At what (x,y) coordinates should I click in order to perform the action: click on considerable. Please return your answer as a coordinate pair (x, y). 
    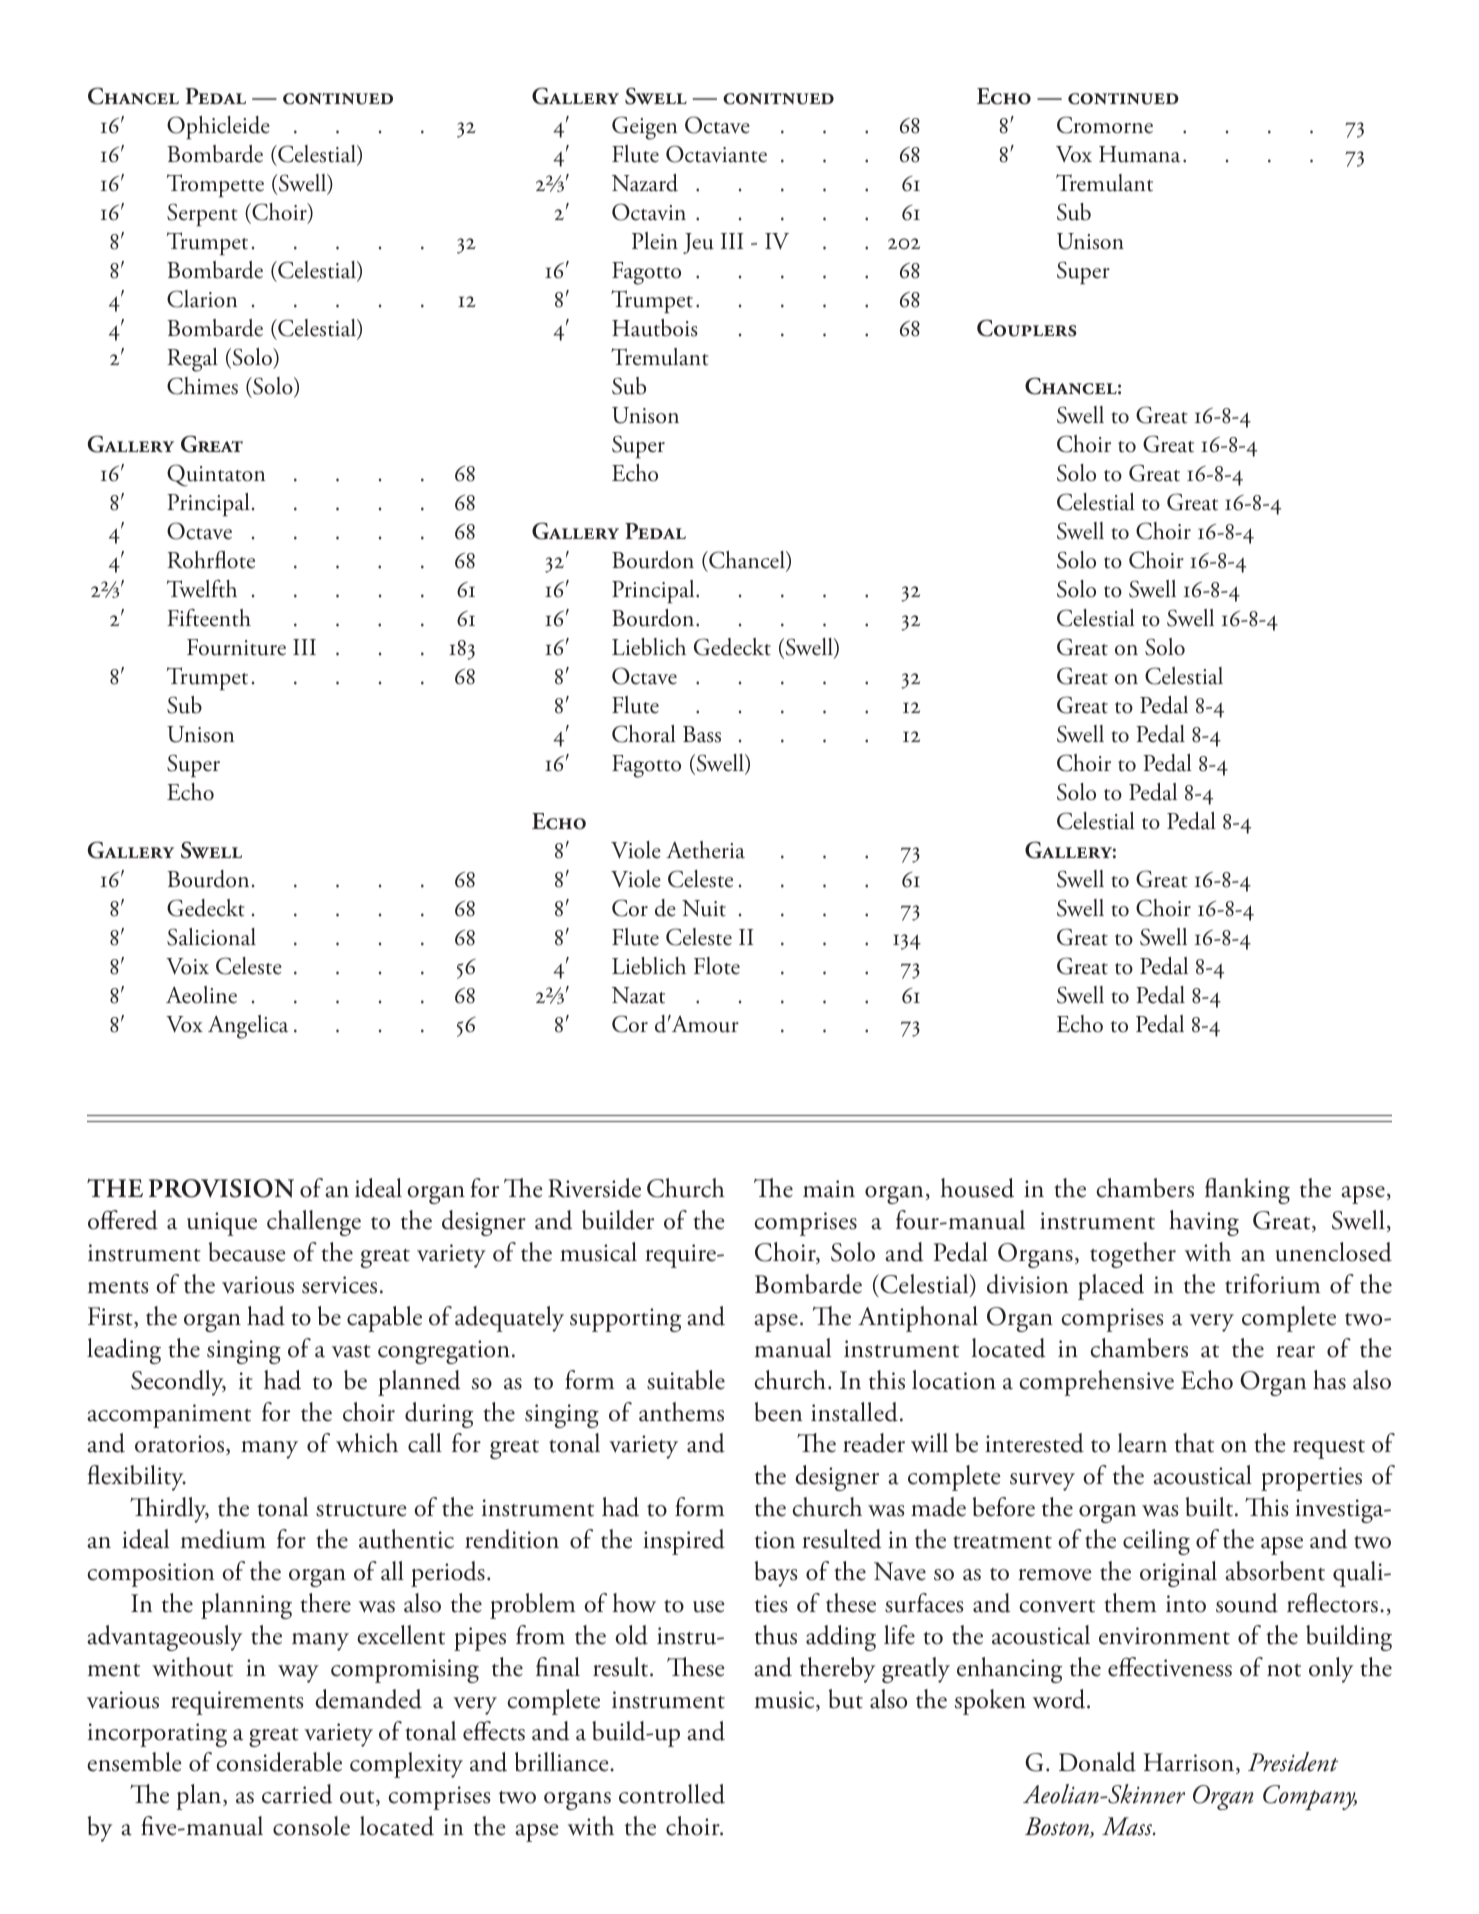
    Looking at the image, I should click on (279, 1762).
